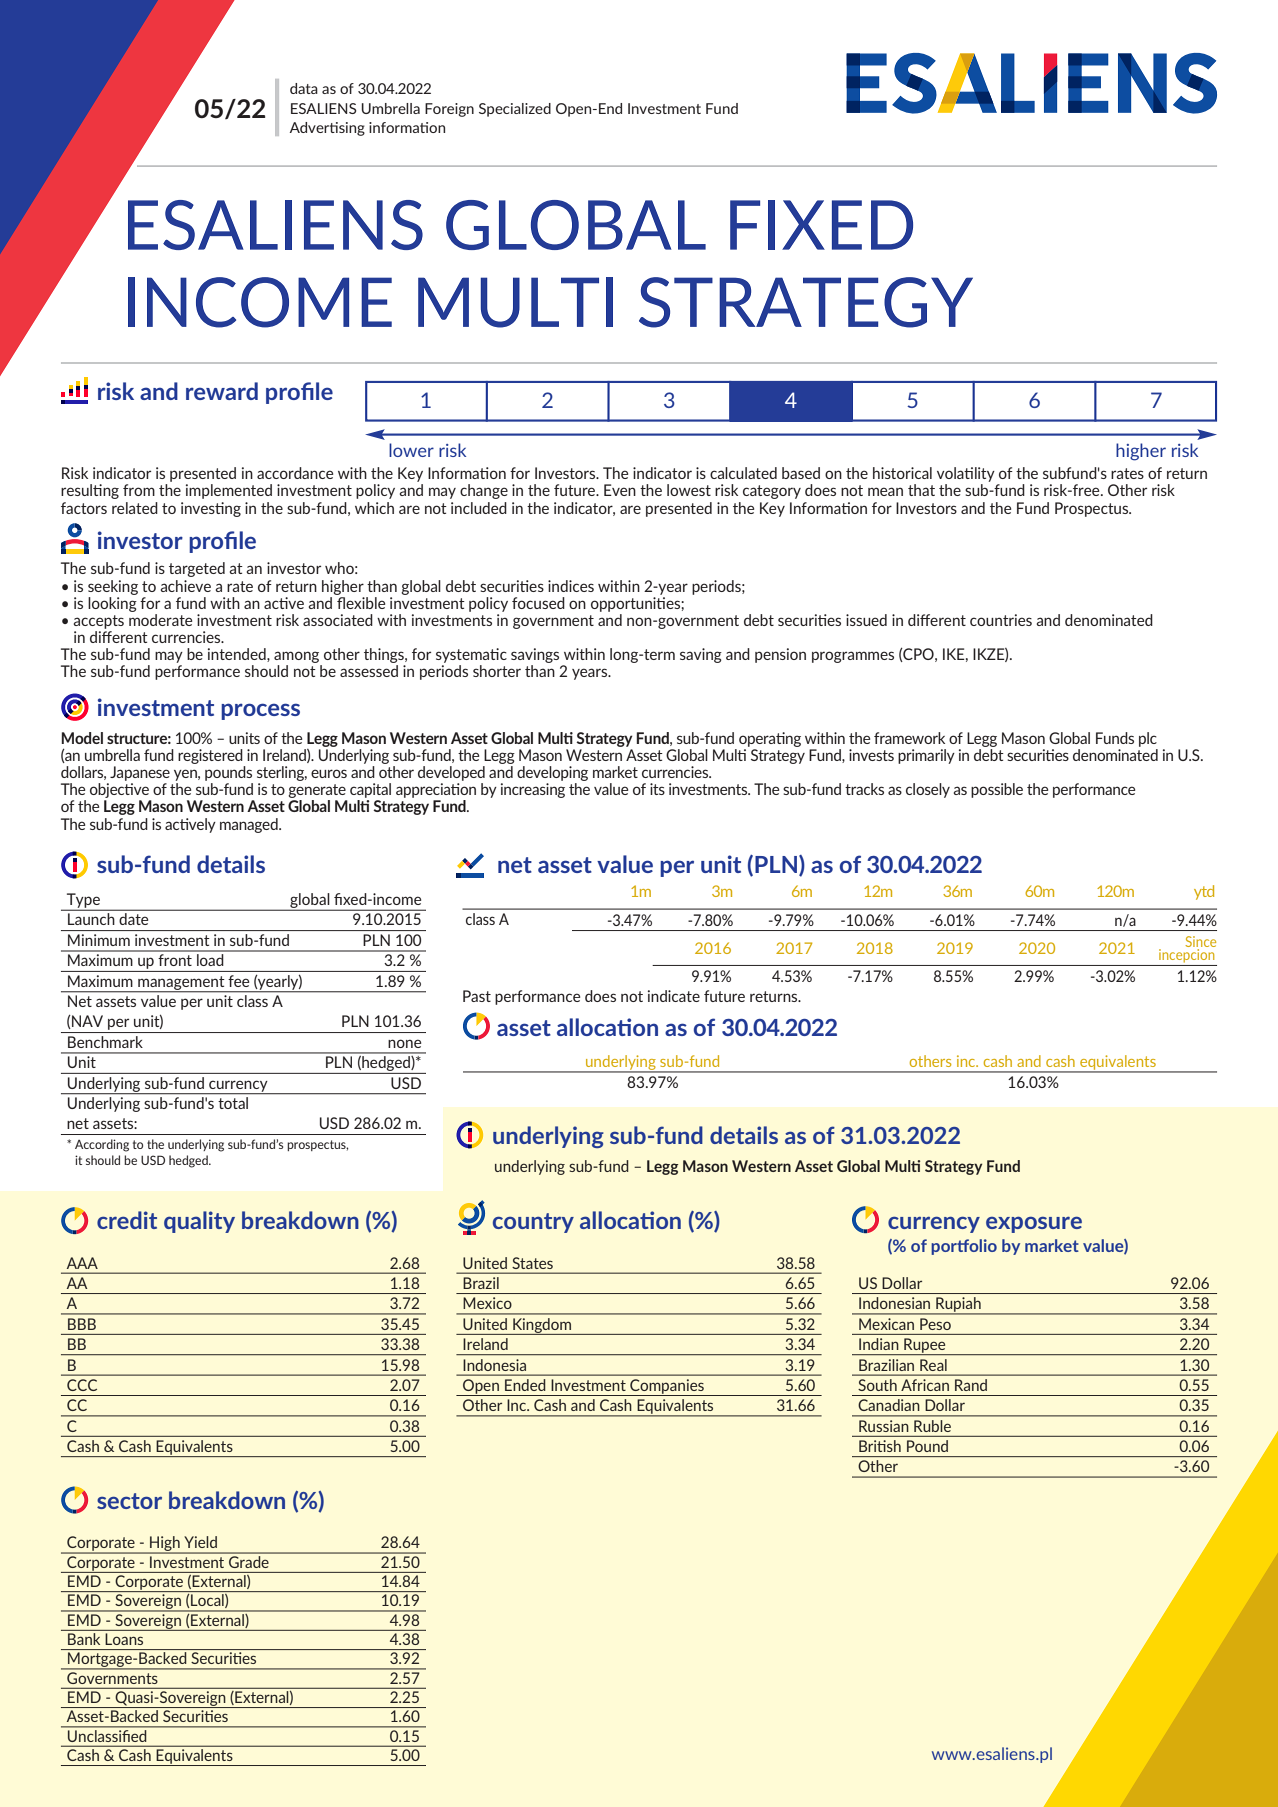 Image resolution: width=1278 pixels, height=1807 pixels. Describe the element at coordinates (222, 391) in the image. I see `reward` at that location.
